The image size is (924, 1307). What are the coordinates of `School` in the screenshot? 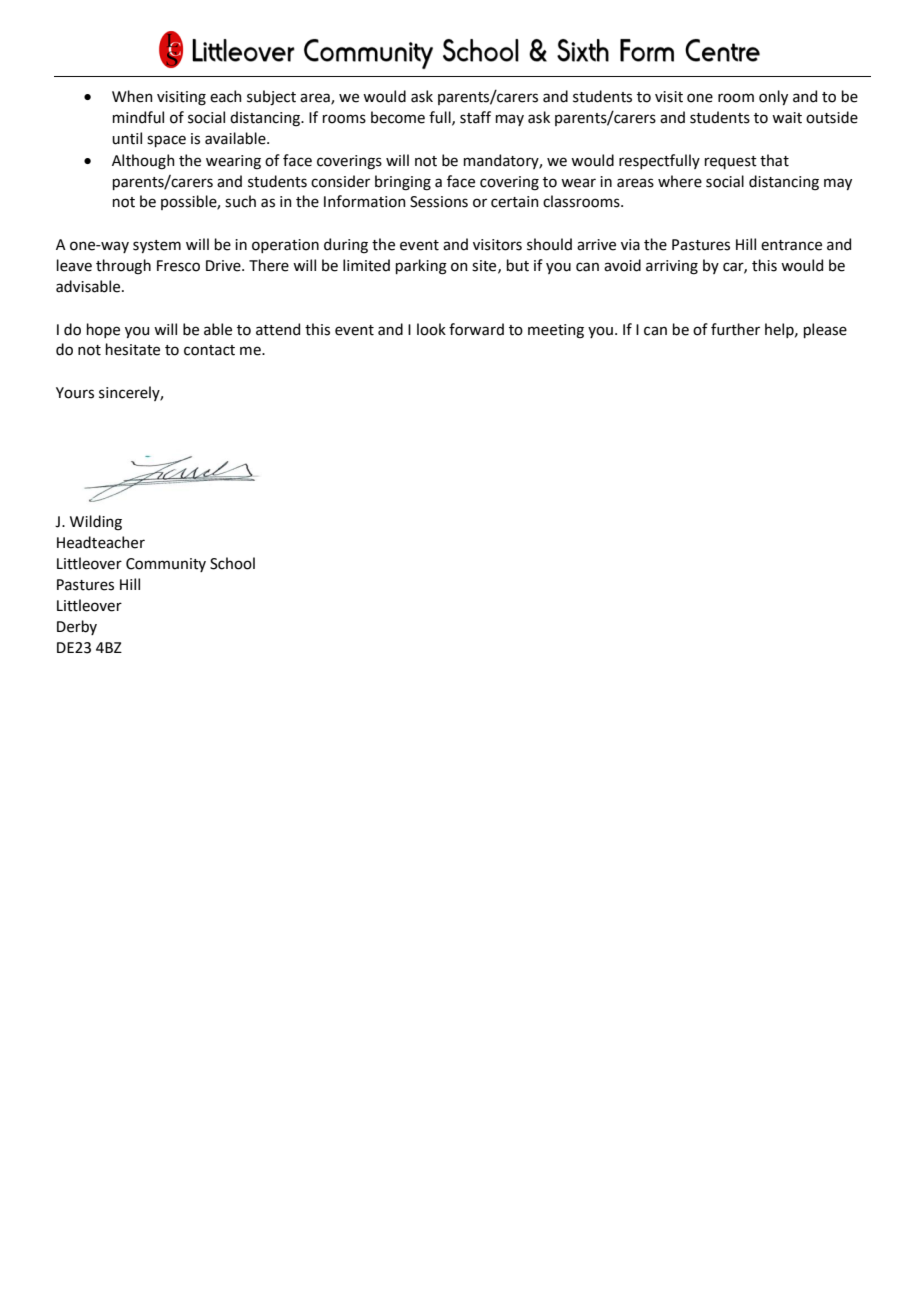 It's located at (232, 563).
